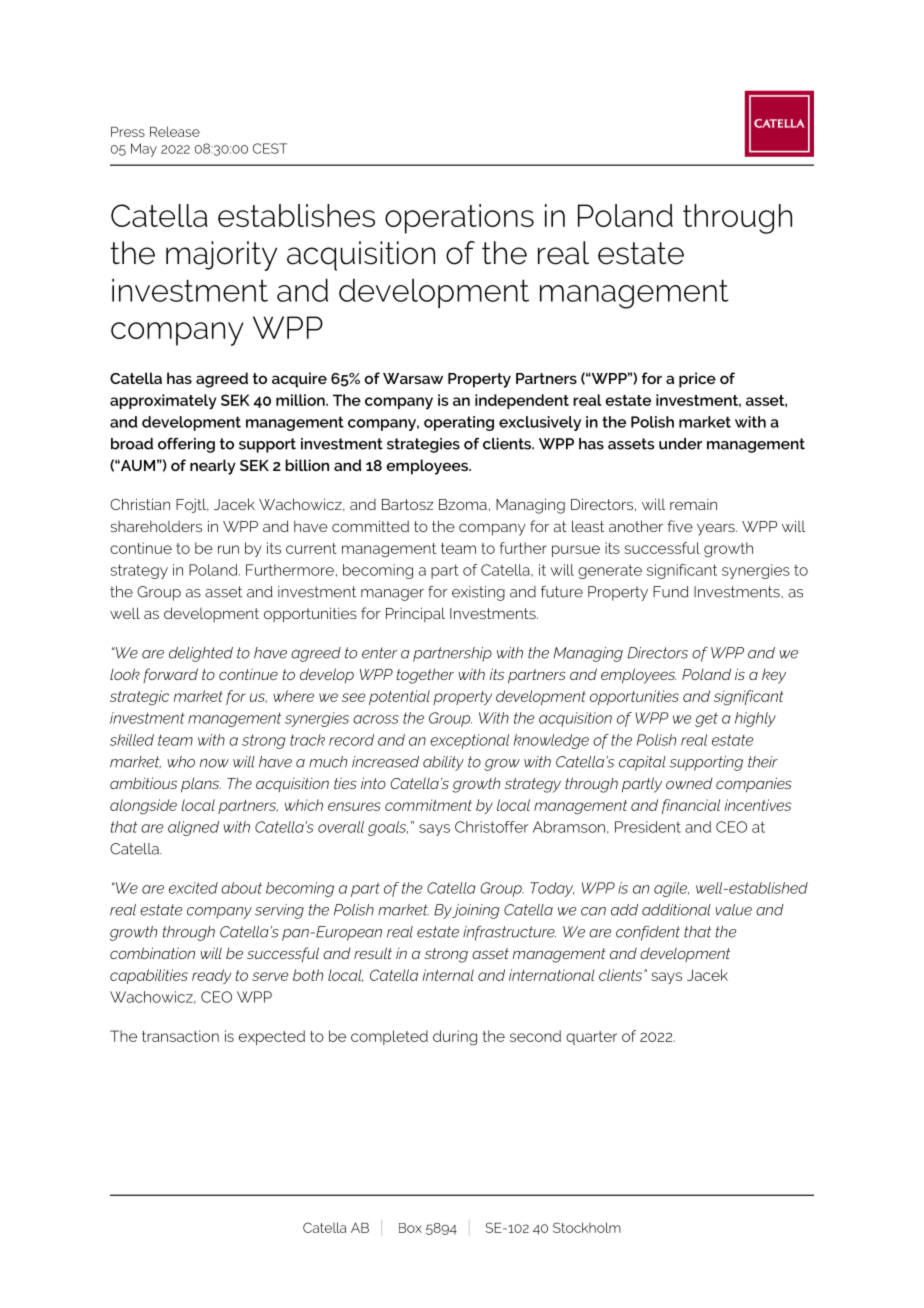  What do you see at coordinates (459, 219) in the page?
I see `operations` at bounding box center [459, 219].
